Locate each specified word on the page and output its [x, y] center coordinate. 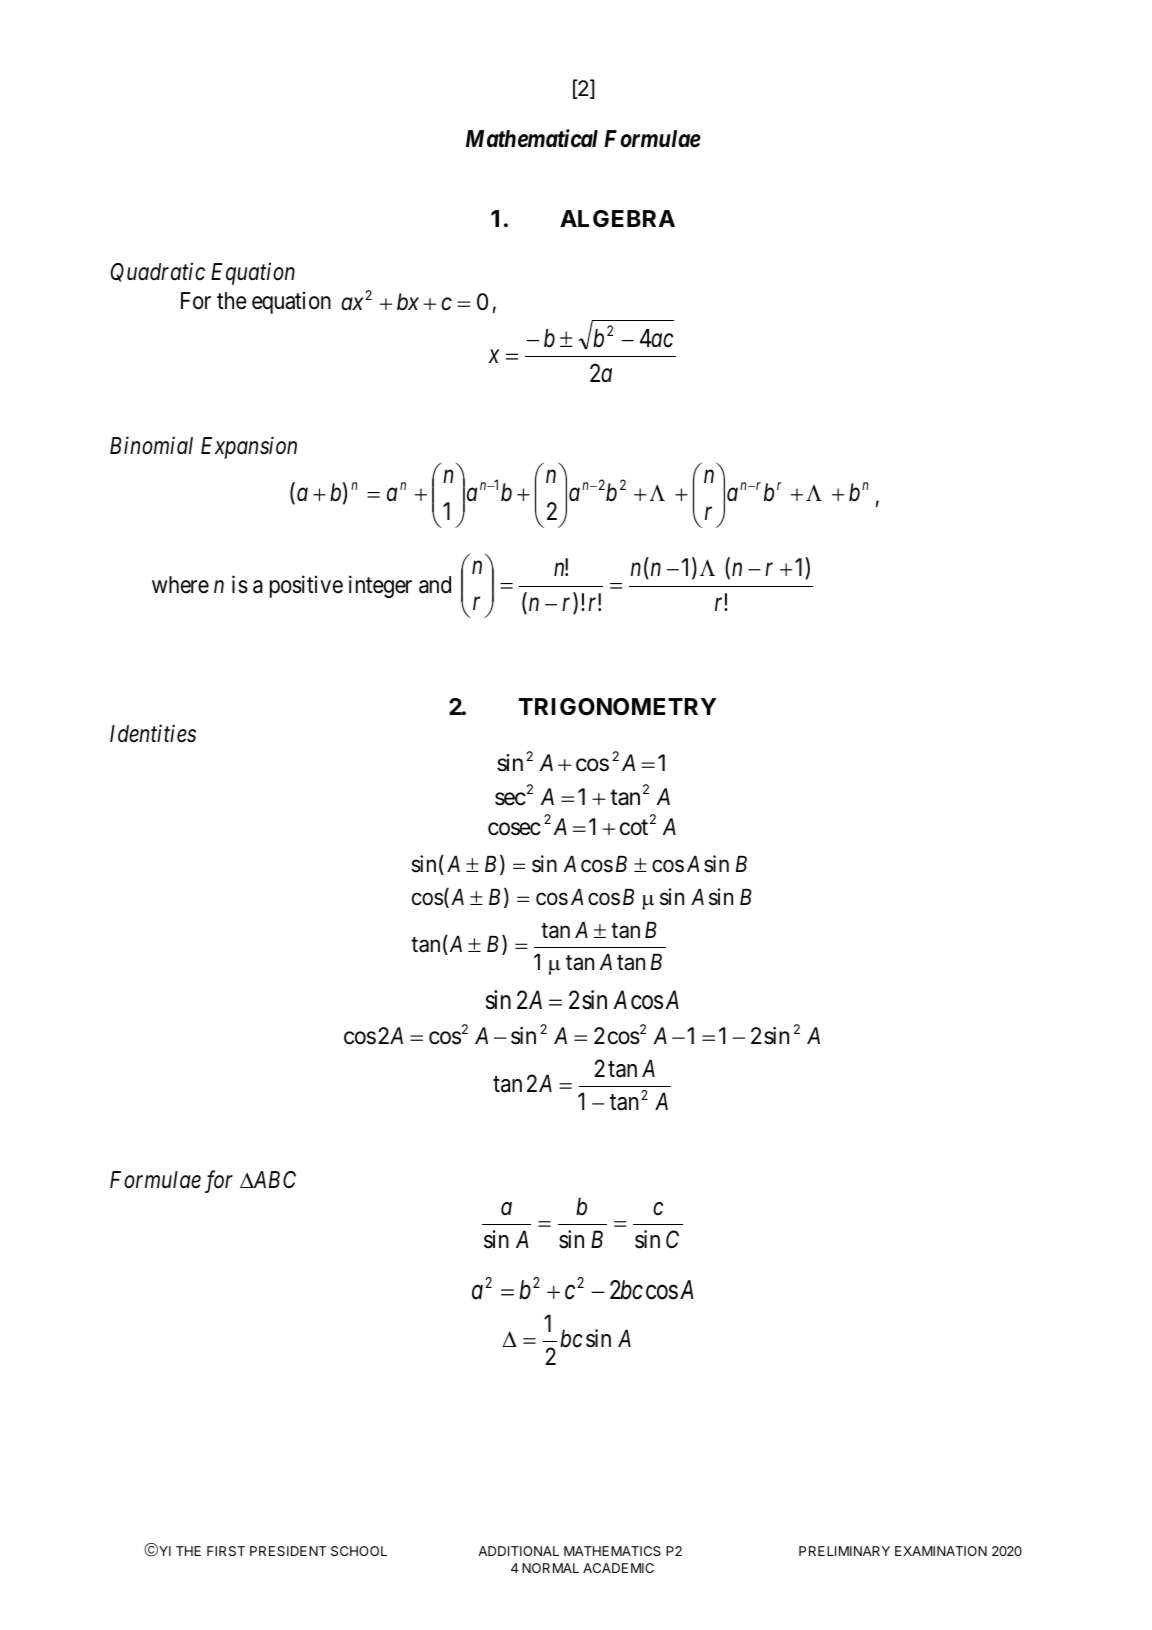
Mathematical [532, 138]
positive [306, 586]
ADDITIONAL [518, 1551]
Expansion [249, 448]
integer [380, 586]
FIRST [226, 1551]
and [435, 585]
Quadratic [158, 272]
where [180, 585]
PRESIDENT [288, 1551]
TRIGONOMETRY [617, 707]
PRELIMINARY [844, 1551]
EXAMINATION [941, 1551]
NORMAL [550, 1568]
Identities [153, 733]
